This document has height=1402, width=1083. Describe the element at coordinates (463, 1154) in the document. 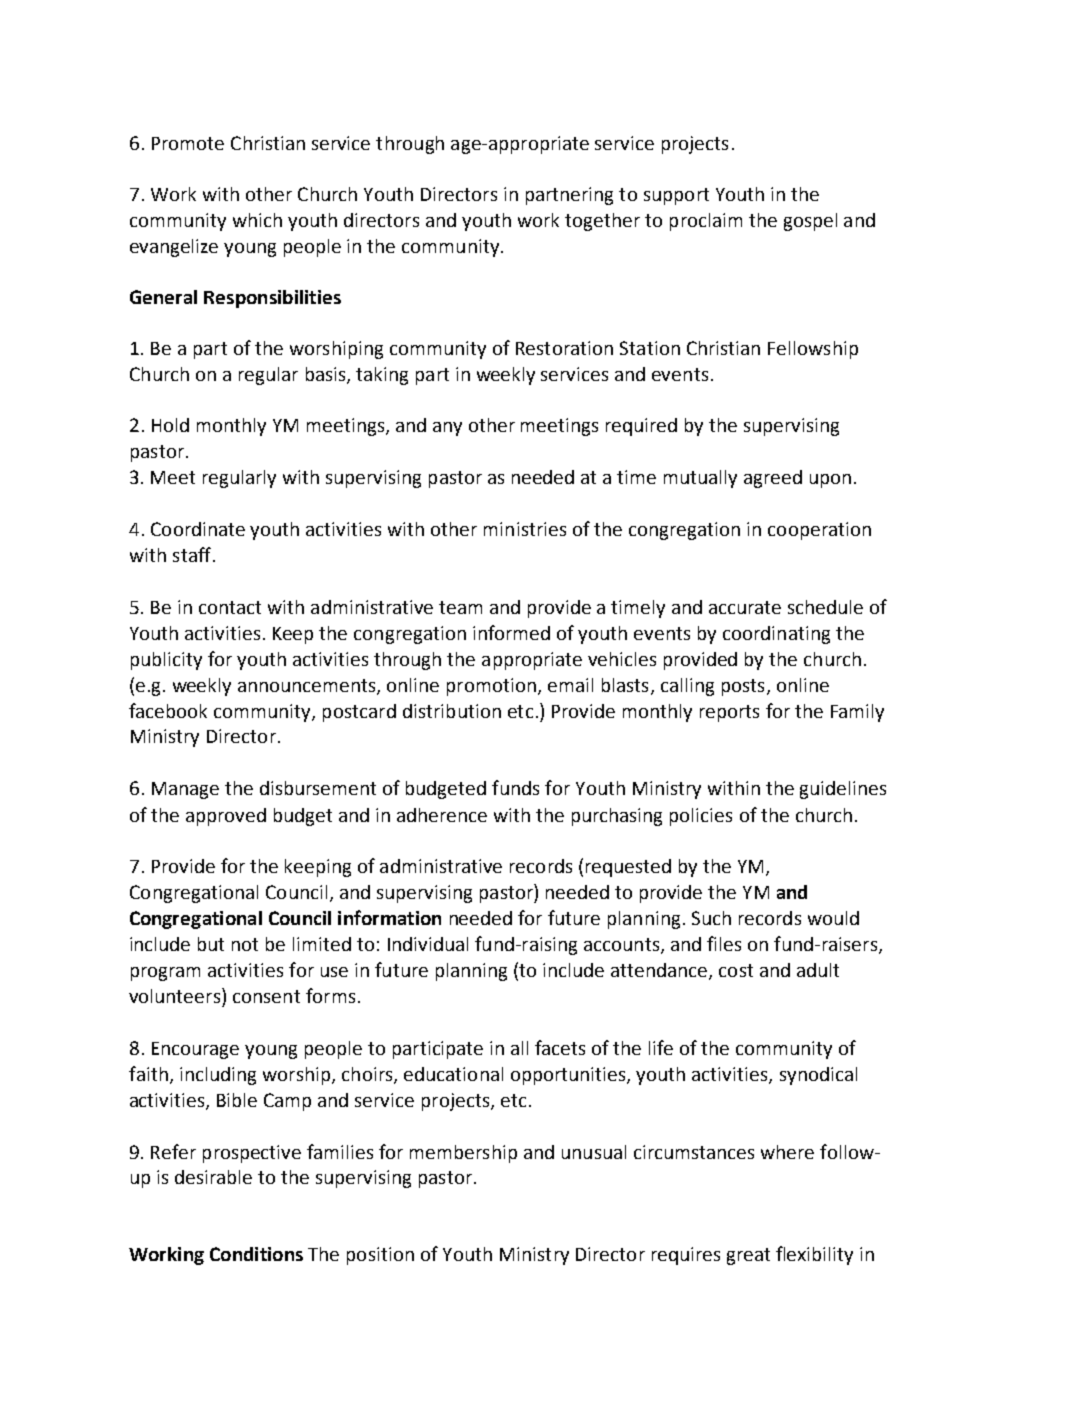

I see `membership` at that location.
